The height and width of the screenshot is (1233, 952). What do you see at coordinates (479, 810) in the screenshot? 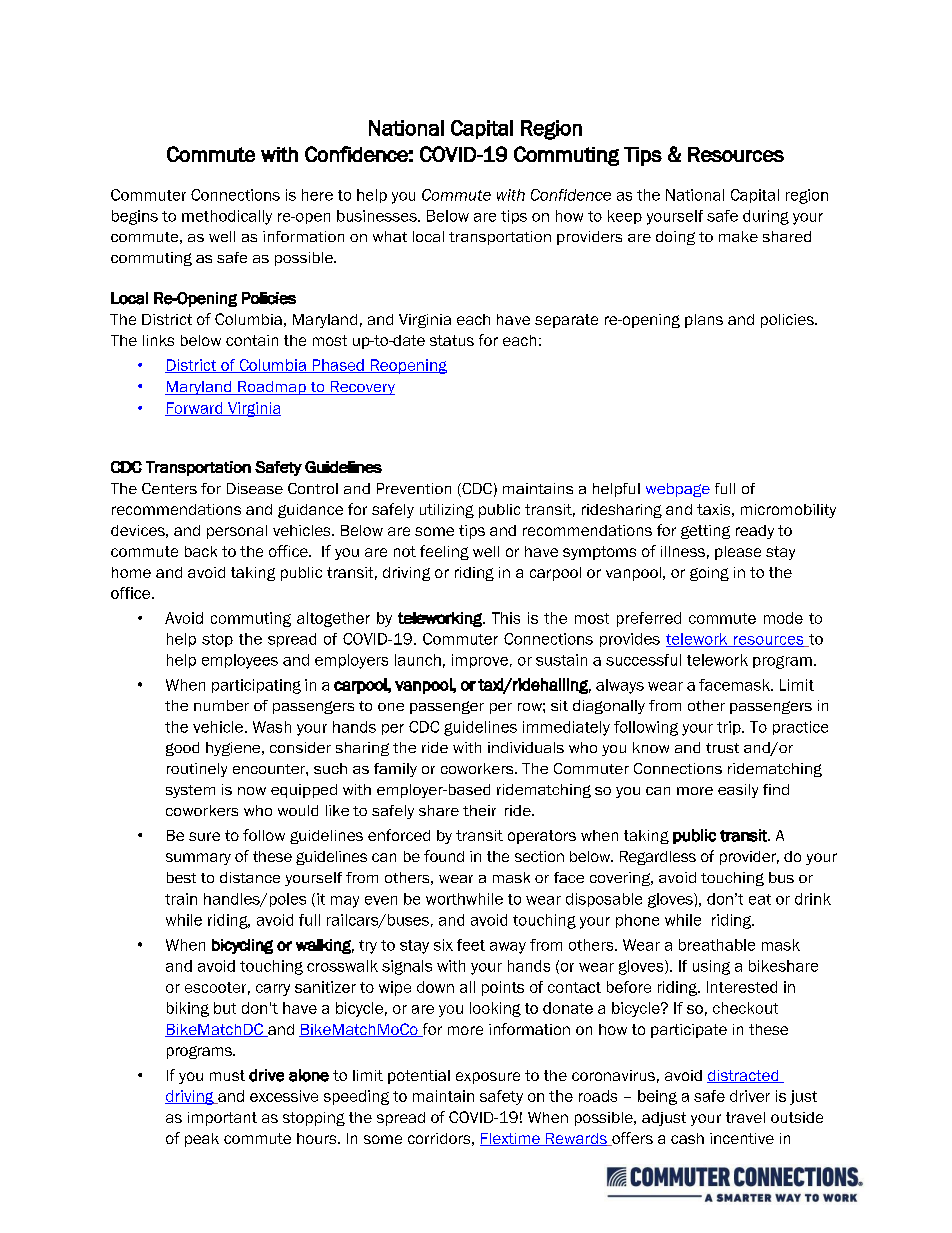
I see `their` at bounding box center [479, 810].
